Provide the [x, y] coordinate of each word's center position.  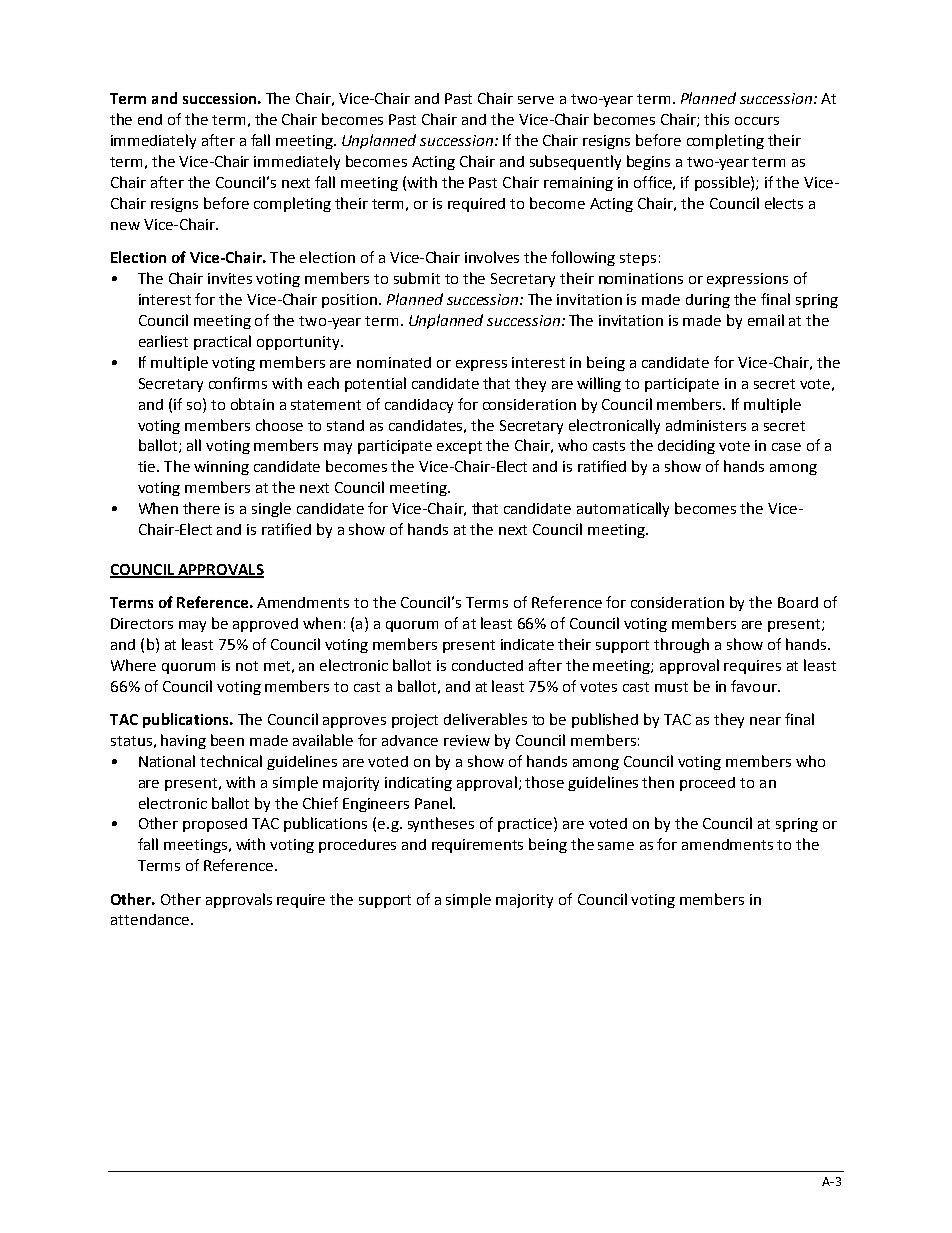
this [716, 119]
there [201, 508]
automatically [623, 509]
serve [536, 100]
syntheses [441, 824]
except [459, 447]
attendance [150, 919]
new [125, 226]
